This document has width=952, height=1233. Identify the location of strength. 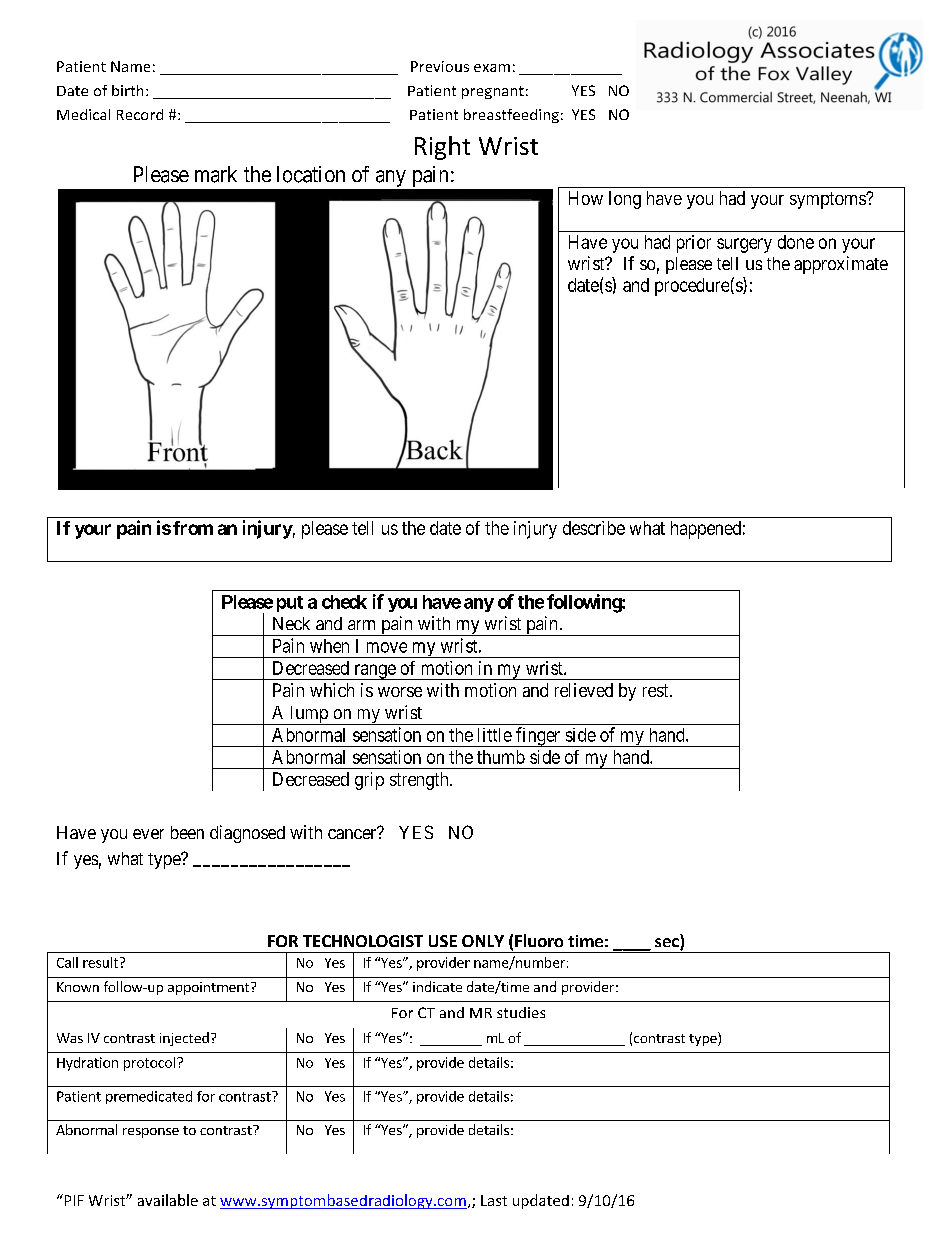
(420, 781).
